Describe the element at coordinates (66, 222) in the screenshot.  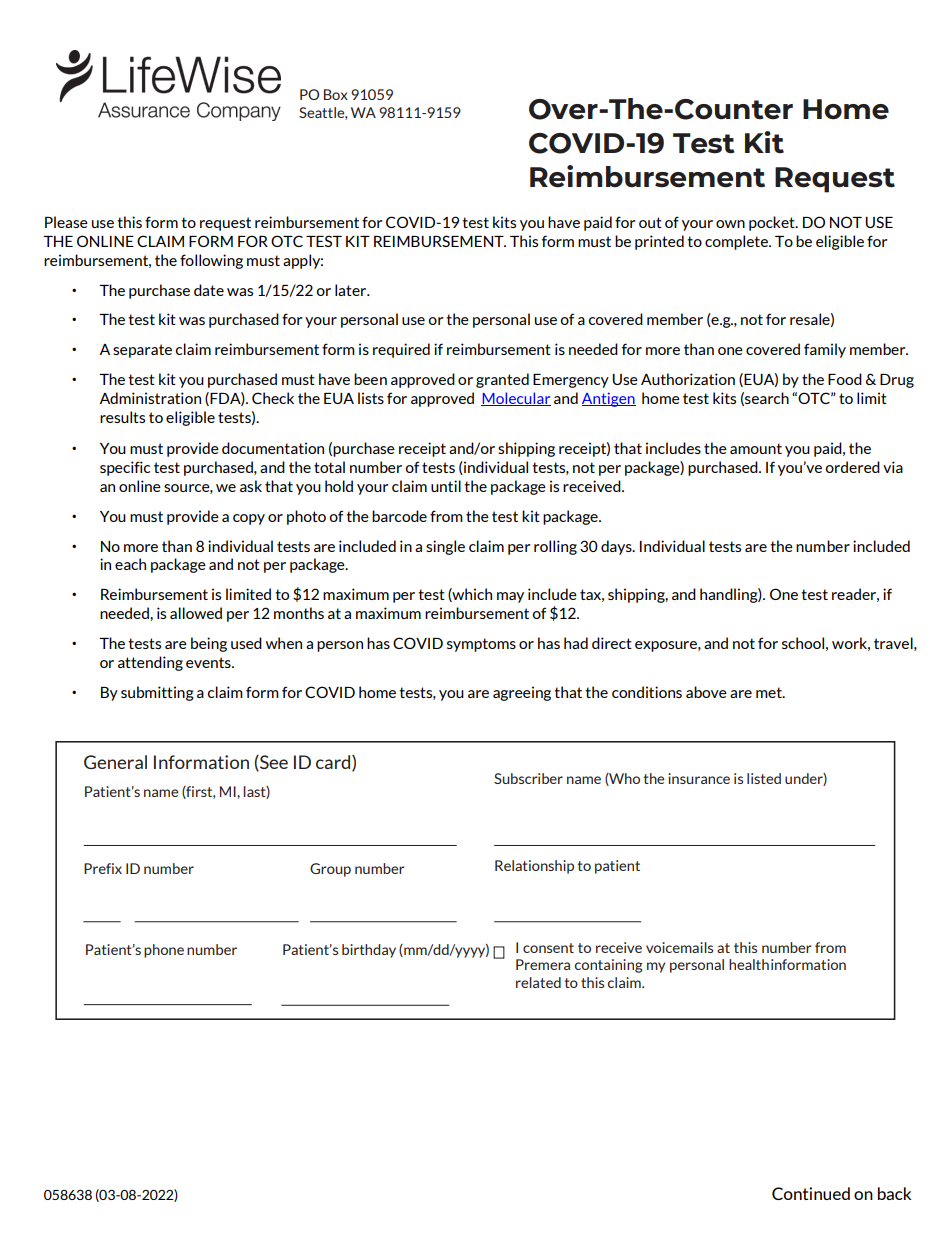
I see `Please` at that location.
